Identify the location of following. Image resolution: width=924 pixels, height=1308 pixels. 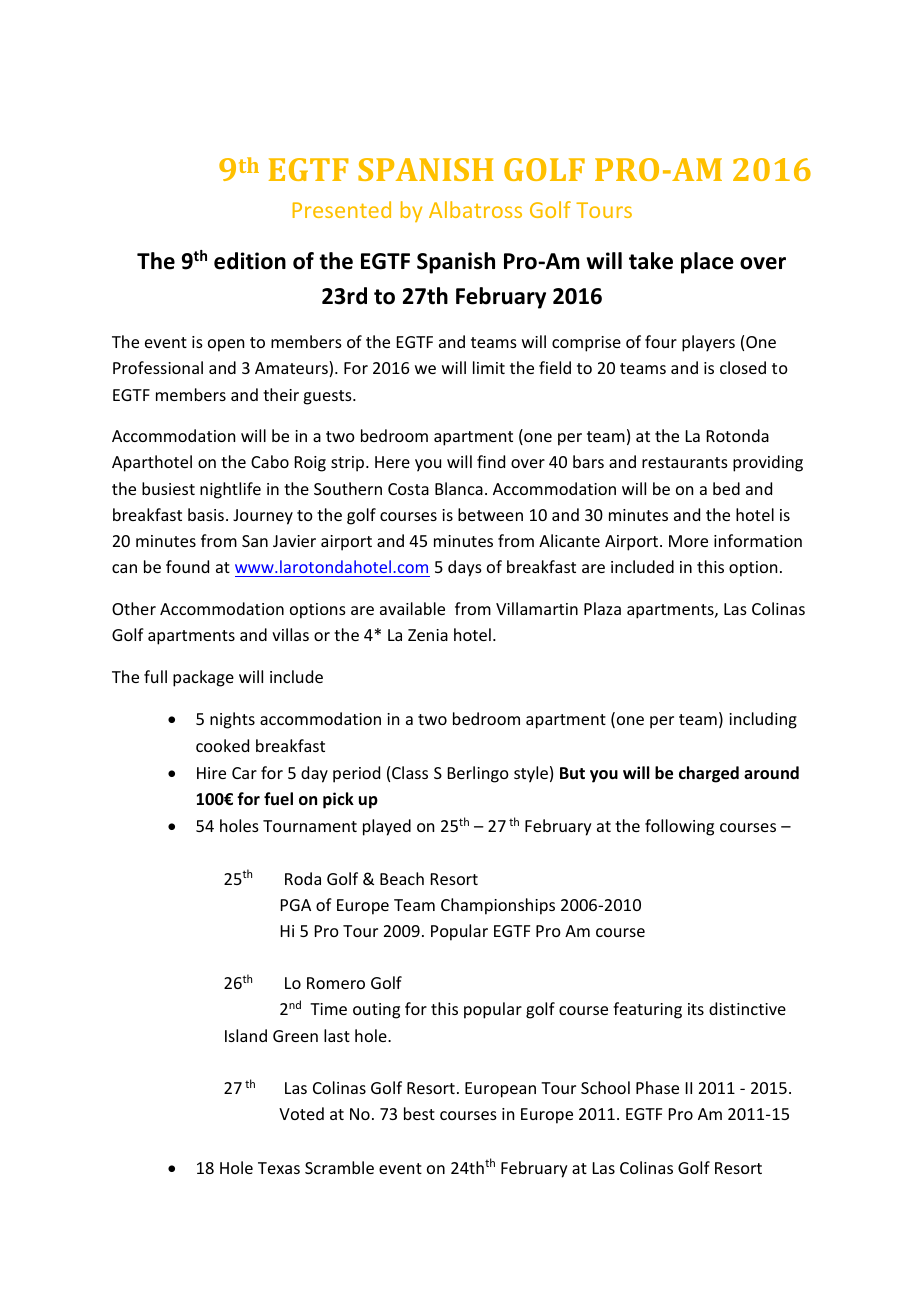
(679, 827).
